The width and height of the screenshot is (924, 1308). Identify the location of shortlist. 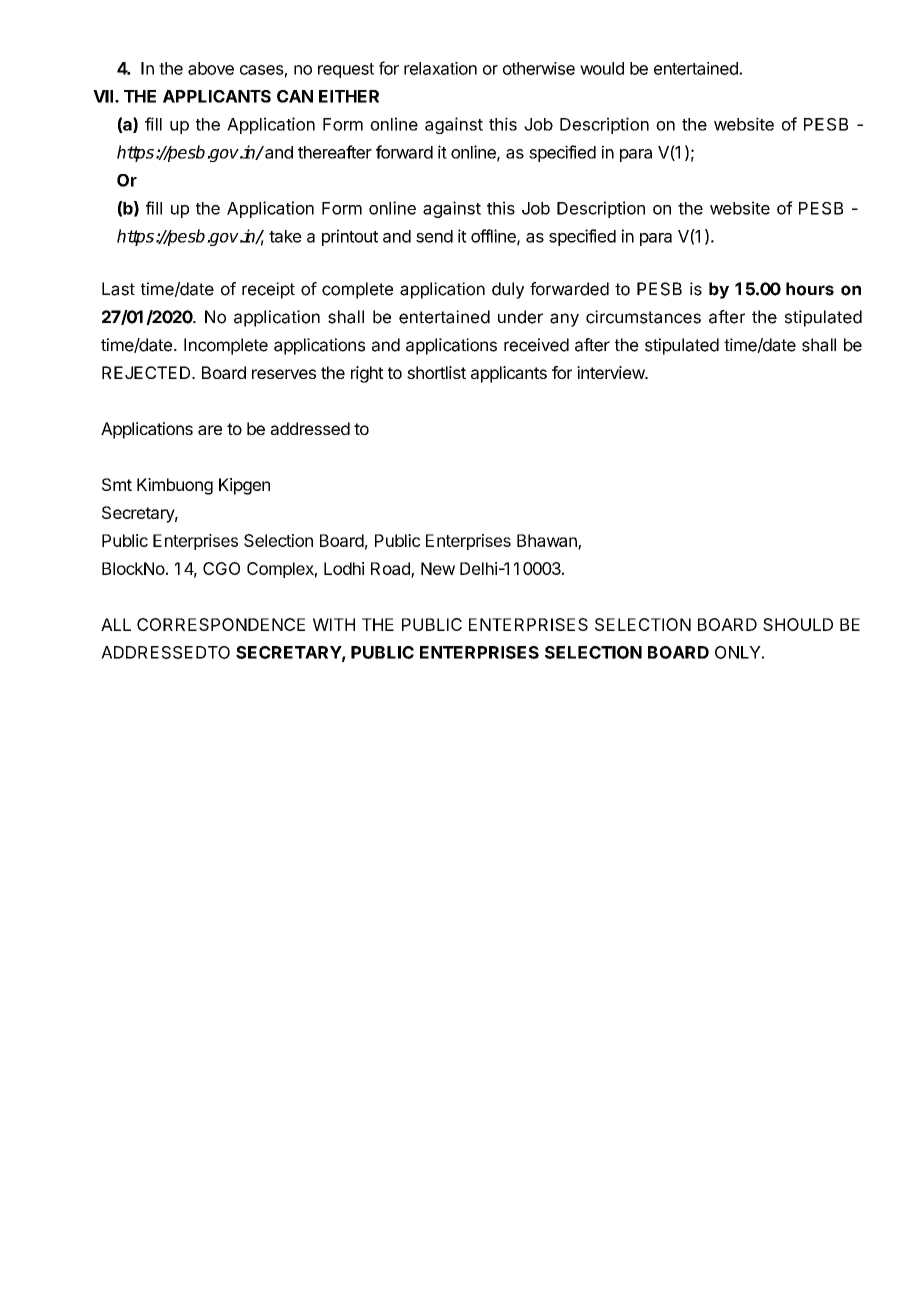
(436, 372).
